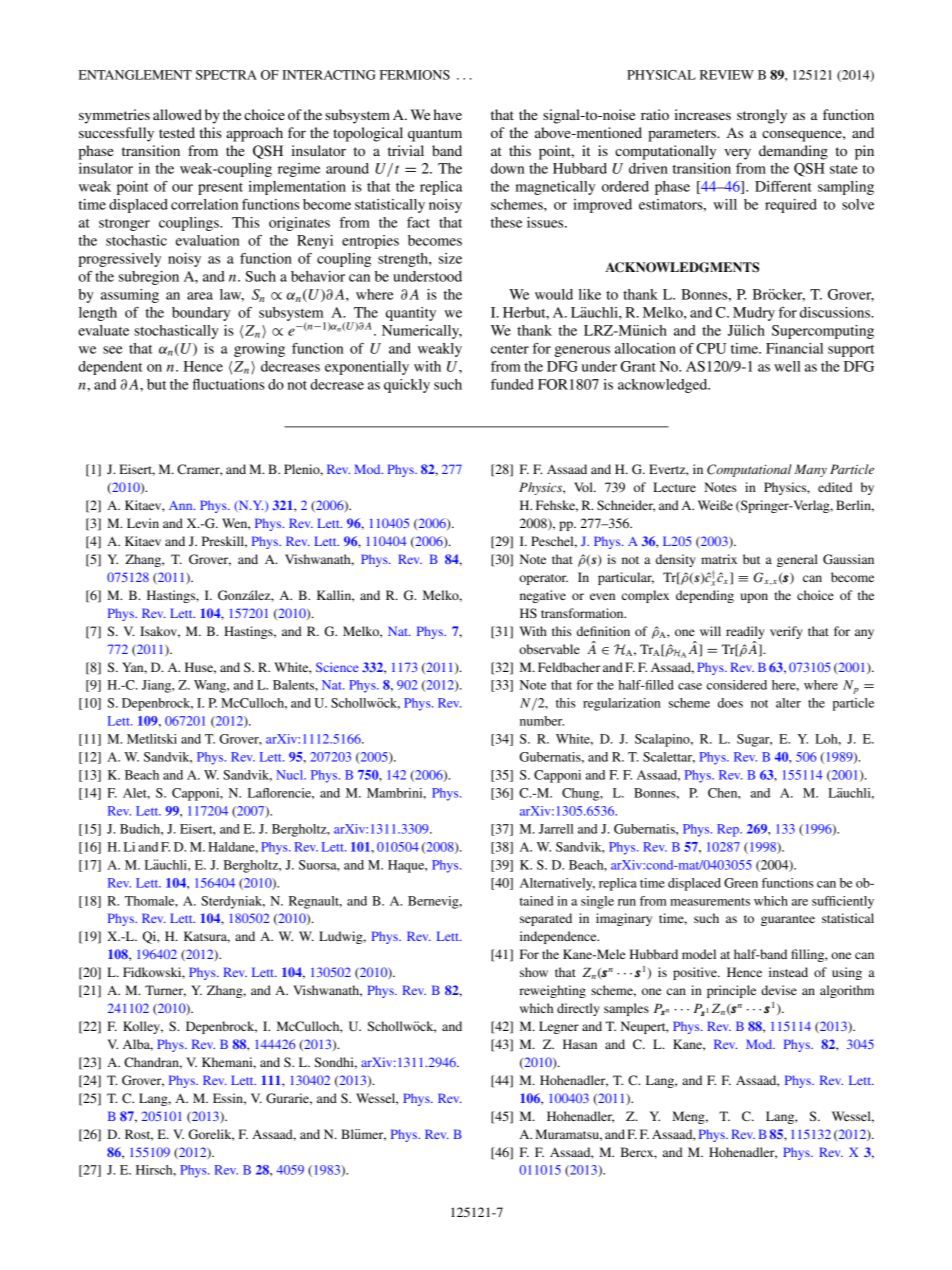  What do you see at coordinates (448, 114) in the screenshot?
I see `have` at bounding box center [448, 114].
